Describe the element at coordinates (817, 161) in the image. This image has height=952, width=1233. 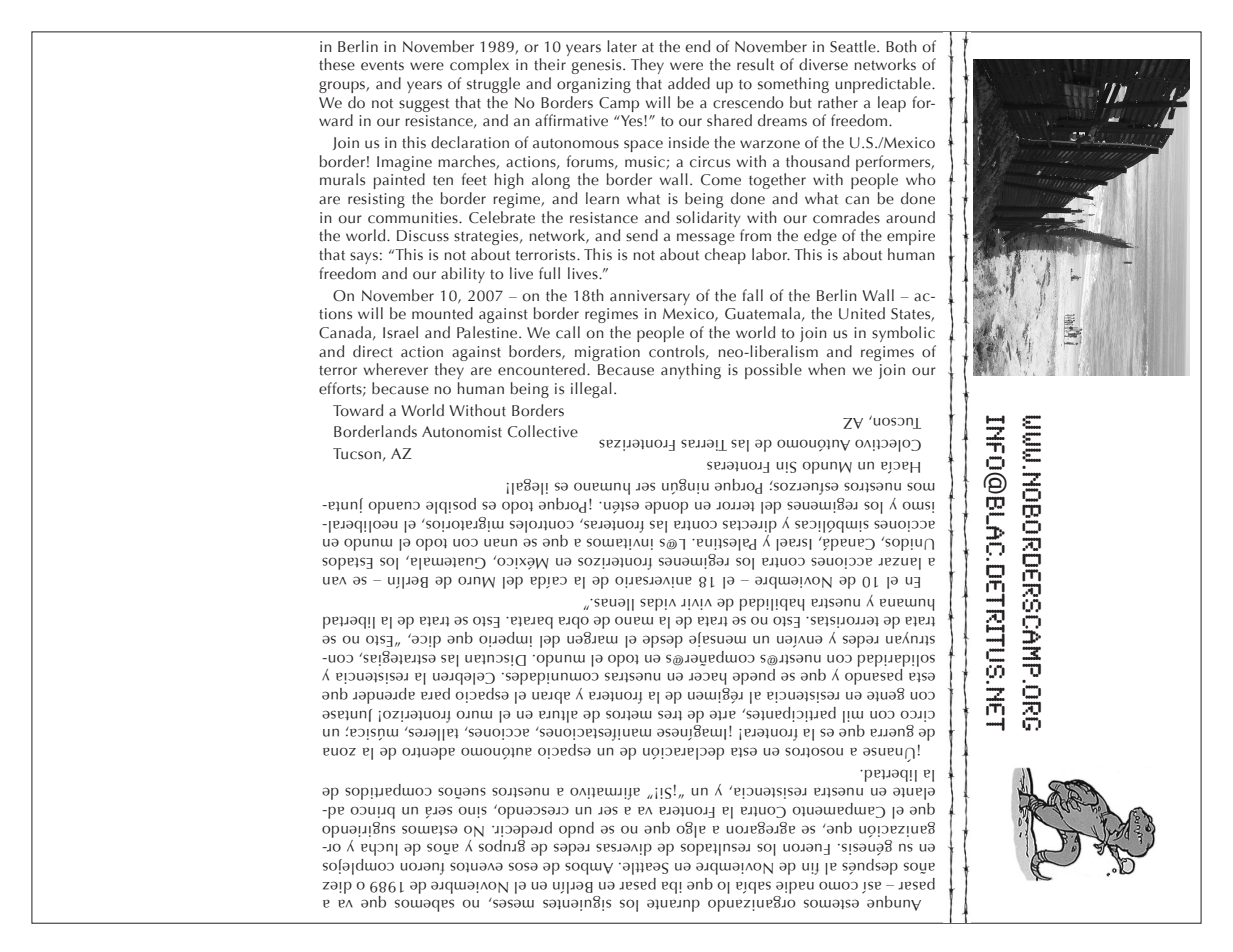
I see `thousand` at that location.
